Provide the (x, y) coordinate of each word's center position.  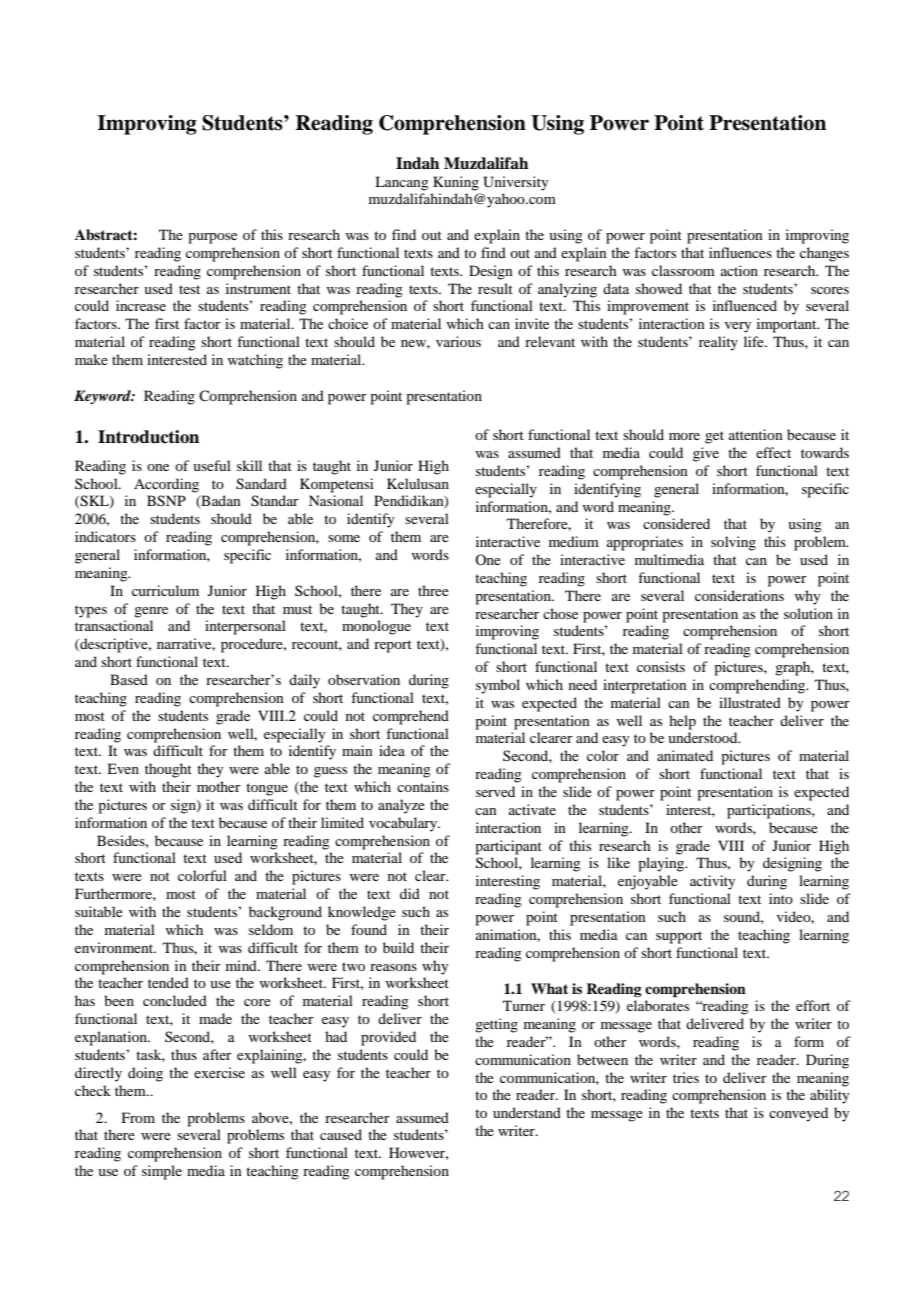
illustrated (750, 702)
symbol (498, 686)
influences (740, 252)
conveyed (798, 1114)
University (515, 183)
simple (162, 1172)
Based (129, 679)
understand (527, 1112)
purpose (212, 238)
